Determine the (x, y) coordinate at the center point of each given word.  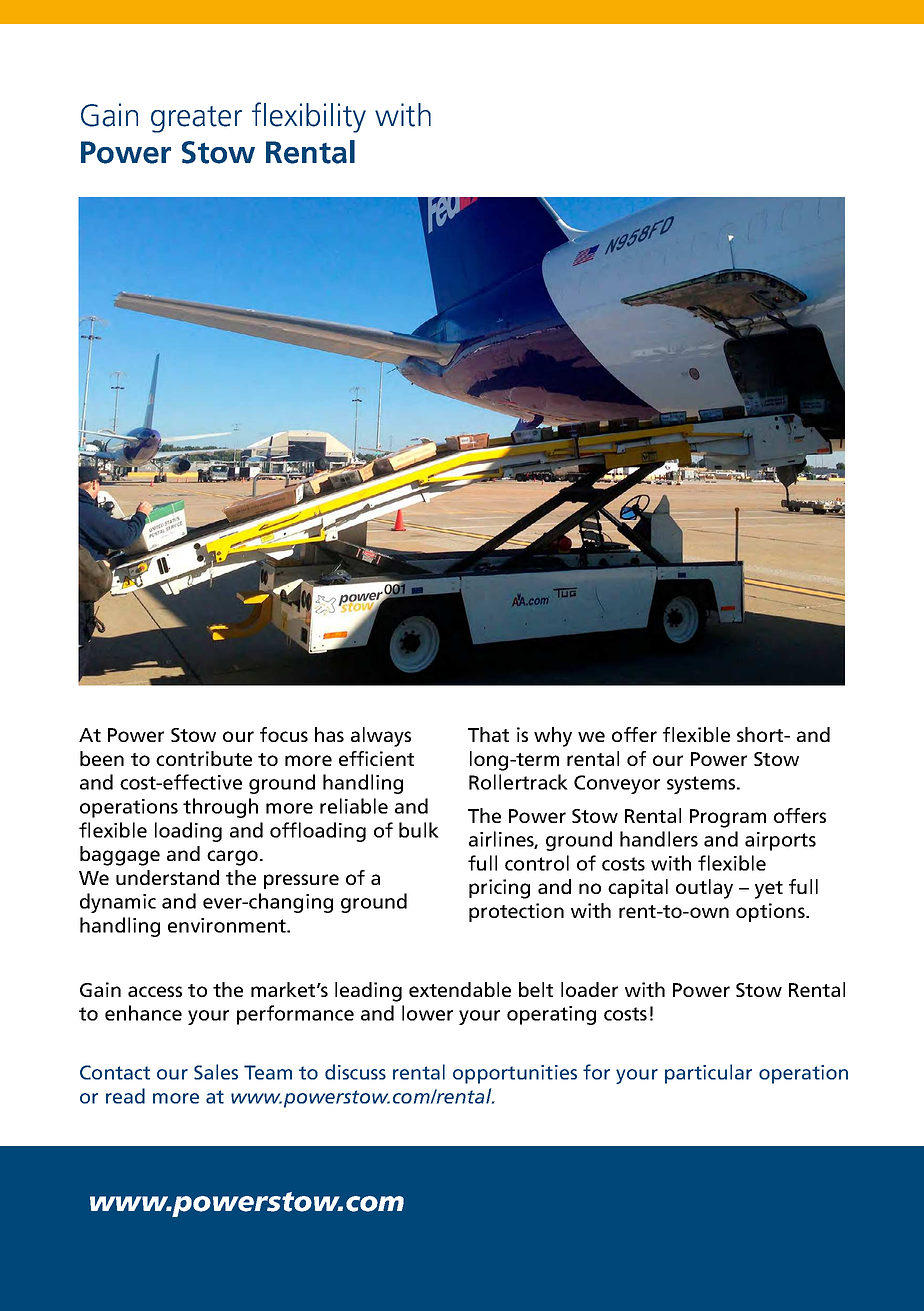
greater (196, 119)
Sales (216, 1072)
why (553, 737)
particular (708, 1074)
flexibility (309, 117)
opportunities (515, 1074)
